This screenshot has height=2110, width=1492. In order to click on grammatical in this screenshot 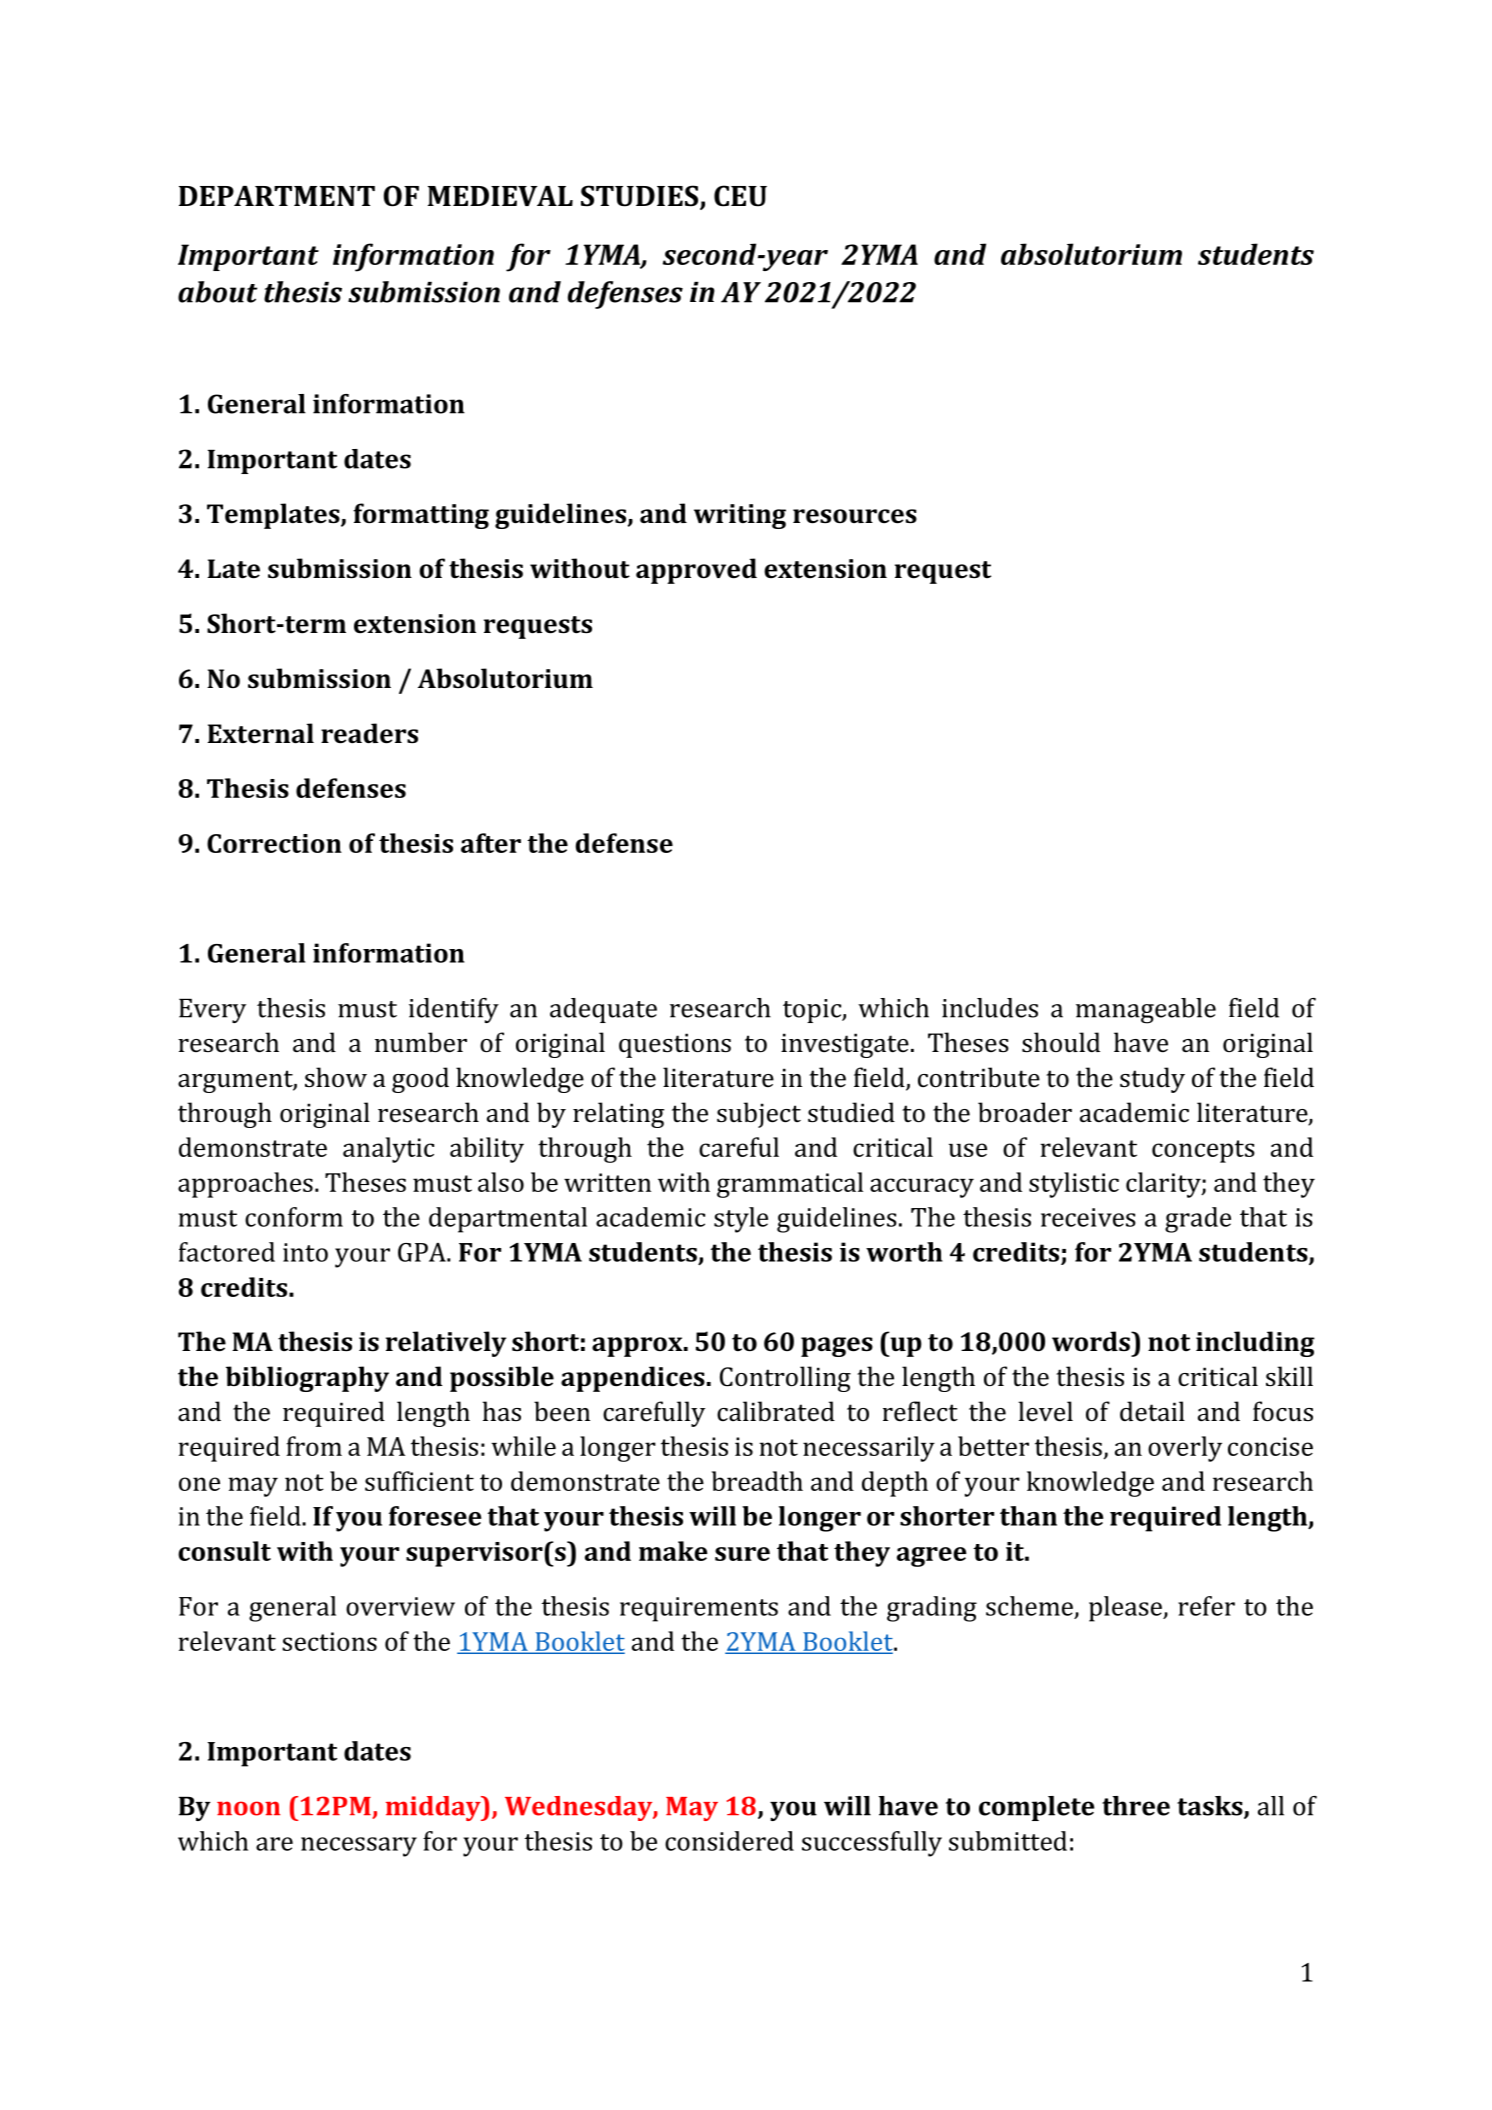, I will do `click(790, 1185)`.
